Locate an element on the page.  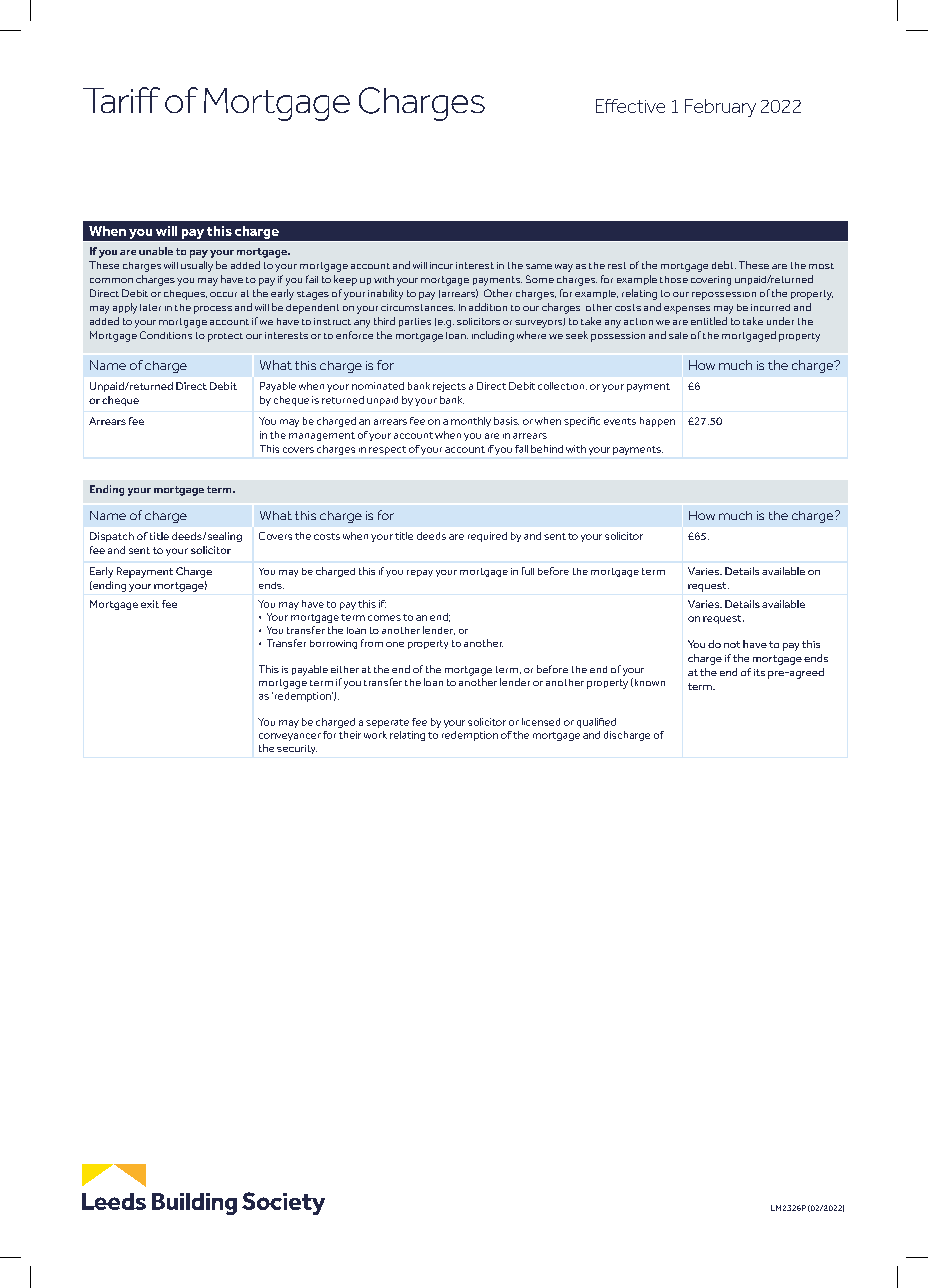
Tariff is located at coordinates (121, 100).
